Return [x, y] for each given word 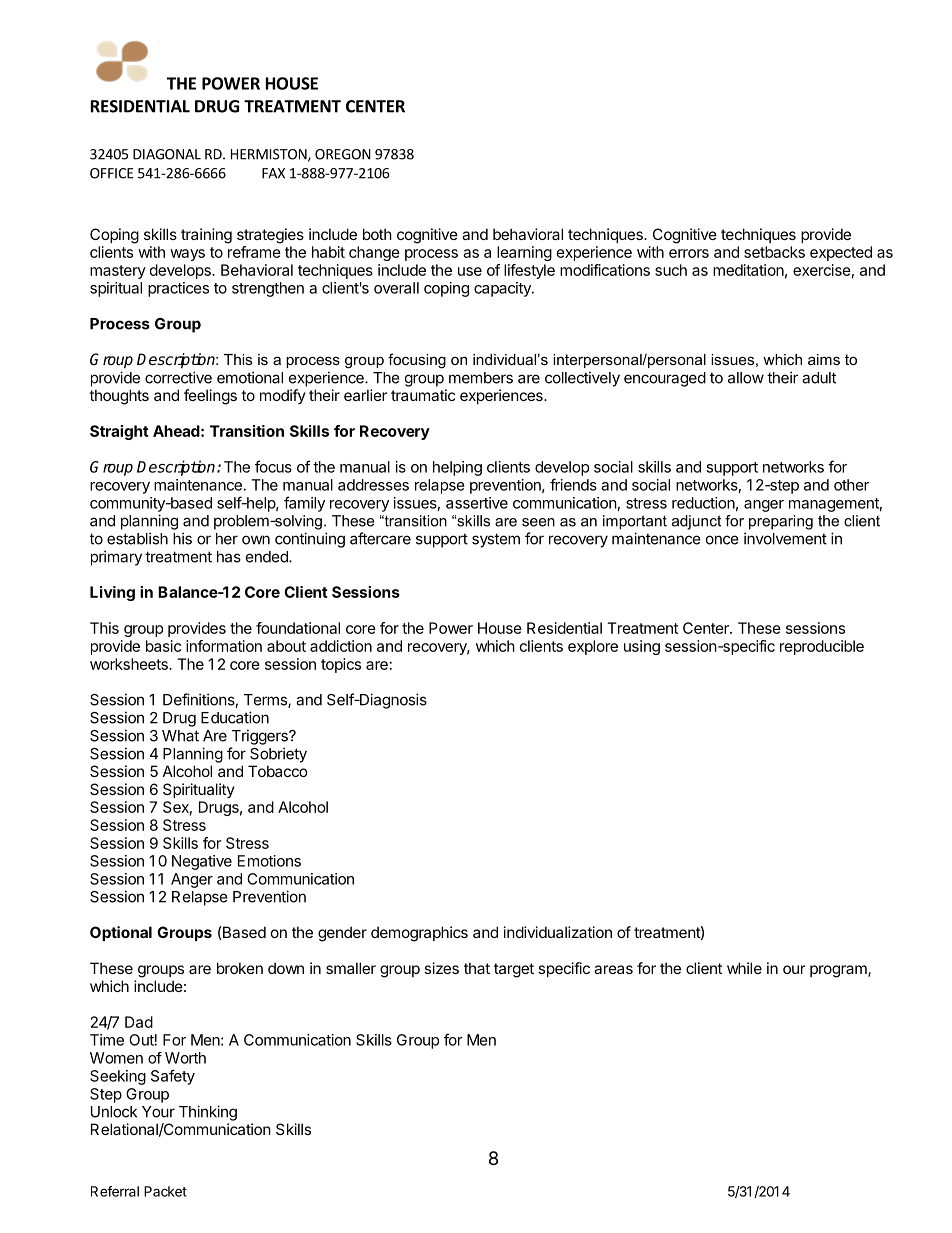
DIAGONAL [167, 154]
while [744, 968]
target [514, 970]
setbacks [774, 252]
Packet [165, 1191]
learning [524, 253]
